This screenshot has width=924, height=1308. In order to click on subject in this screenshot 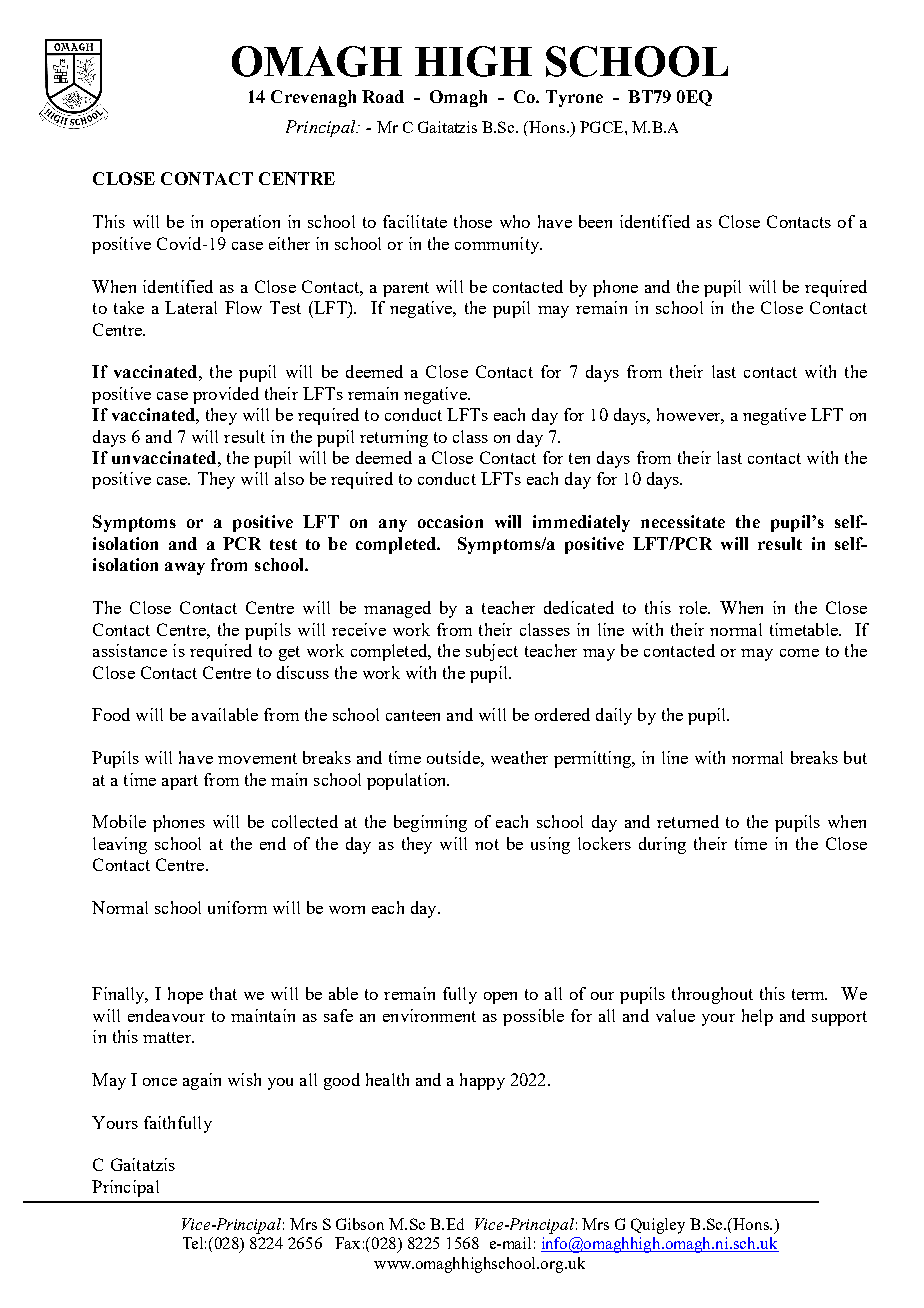, I will do `click(492, 652)`.
